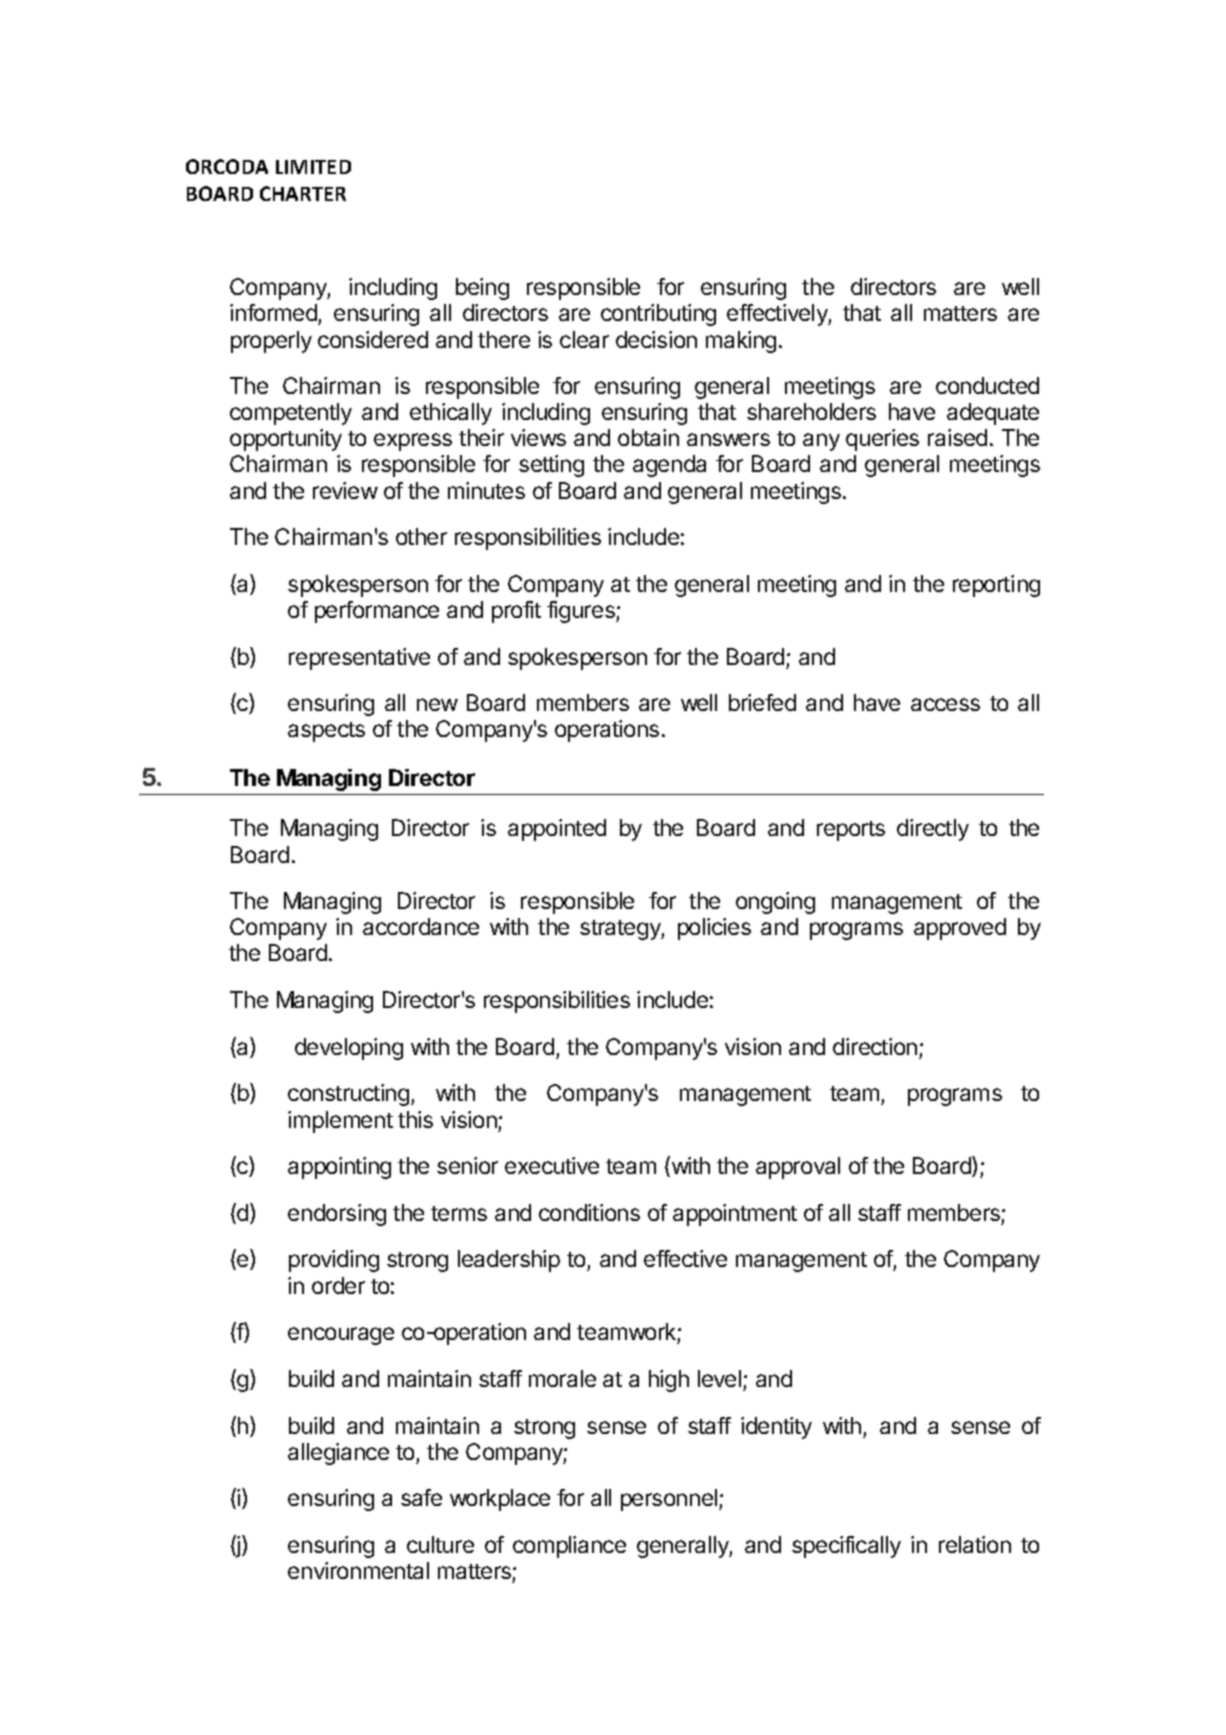  I want to click on accordance, so click(421, 926).
